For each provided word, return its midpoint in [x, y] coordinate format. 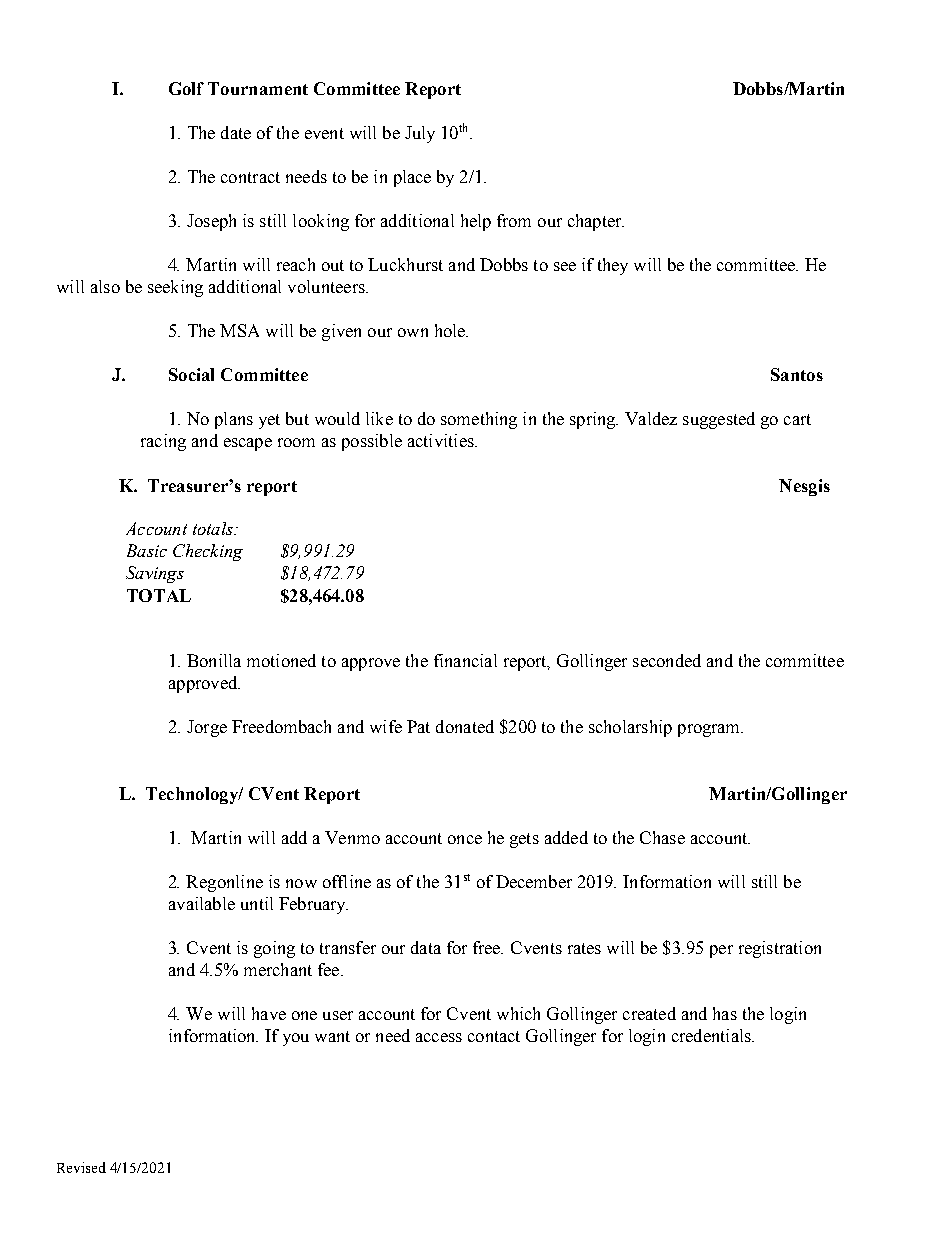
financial [465, 660]
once [465, 839]
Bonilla [214, 660]
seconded [667, 660]
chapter [596, 222]
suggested [719, 420]
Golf [186, 88]
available [202, 903]
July [420, 134]
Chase [662, 837]
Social [191, 374]
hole [451, 330]
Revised [81, 1167]
